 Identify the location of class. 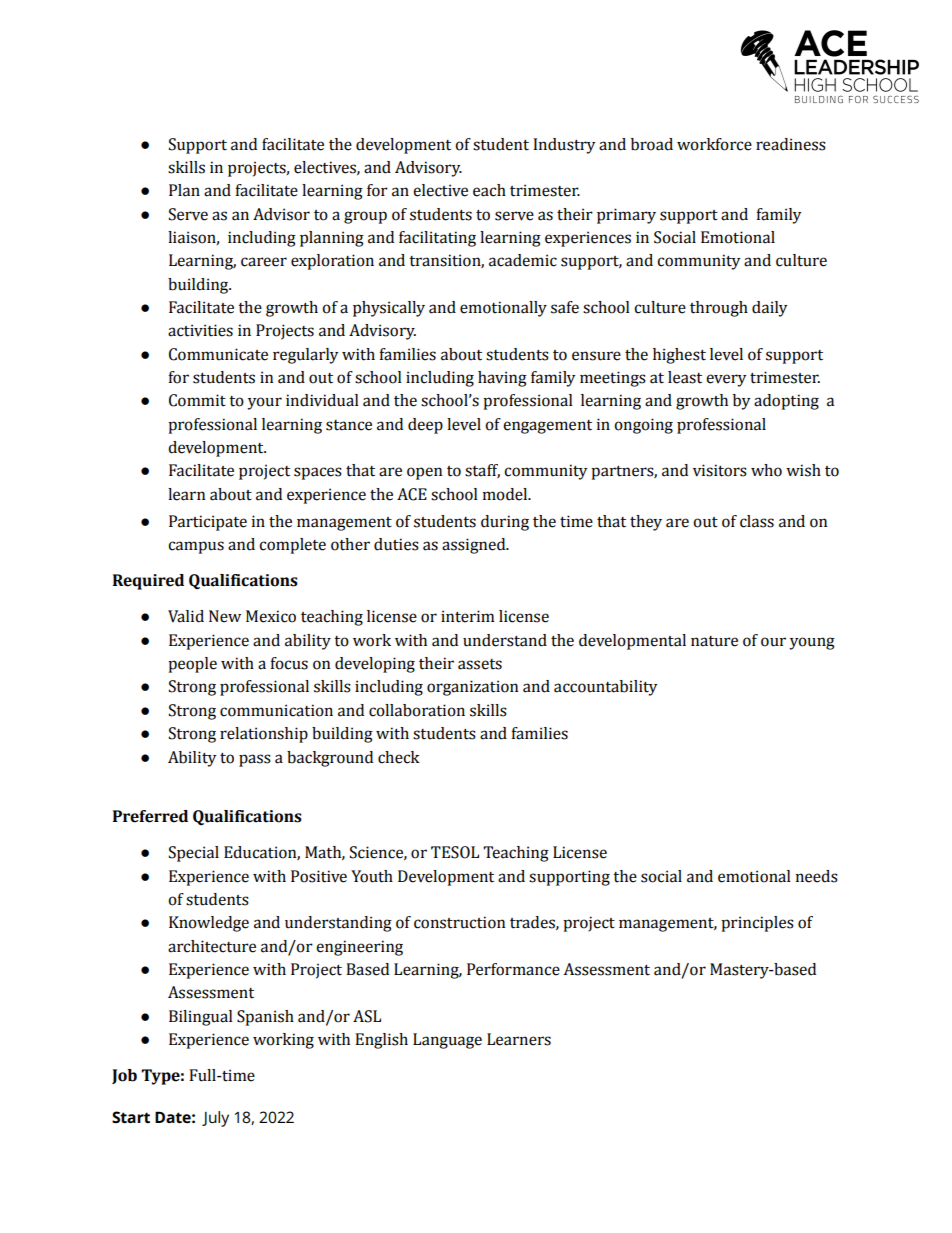
(757, 521).
